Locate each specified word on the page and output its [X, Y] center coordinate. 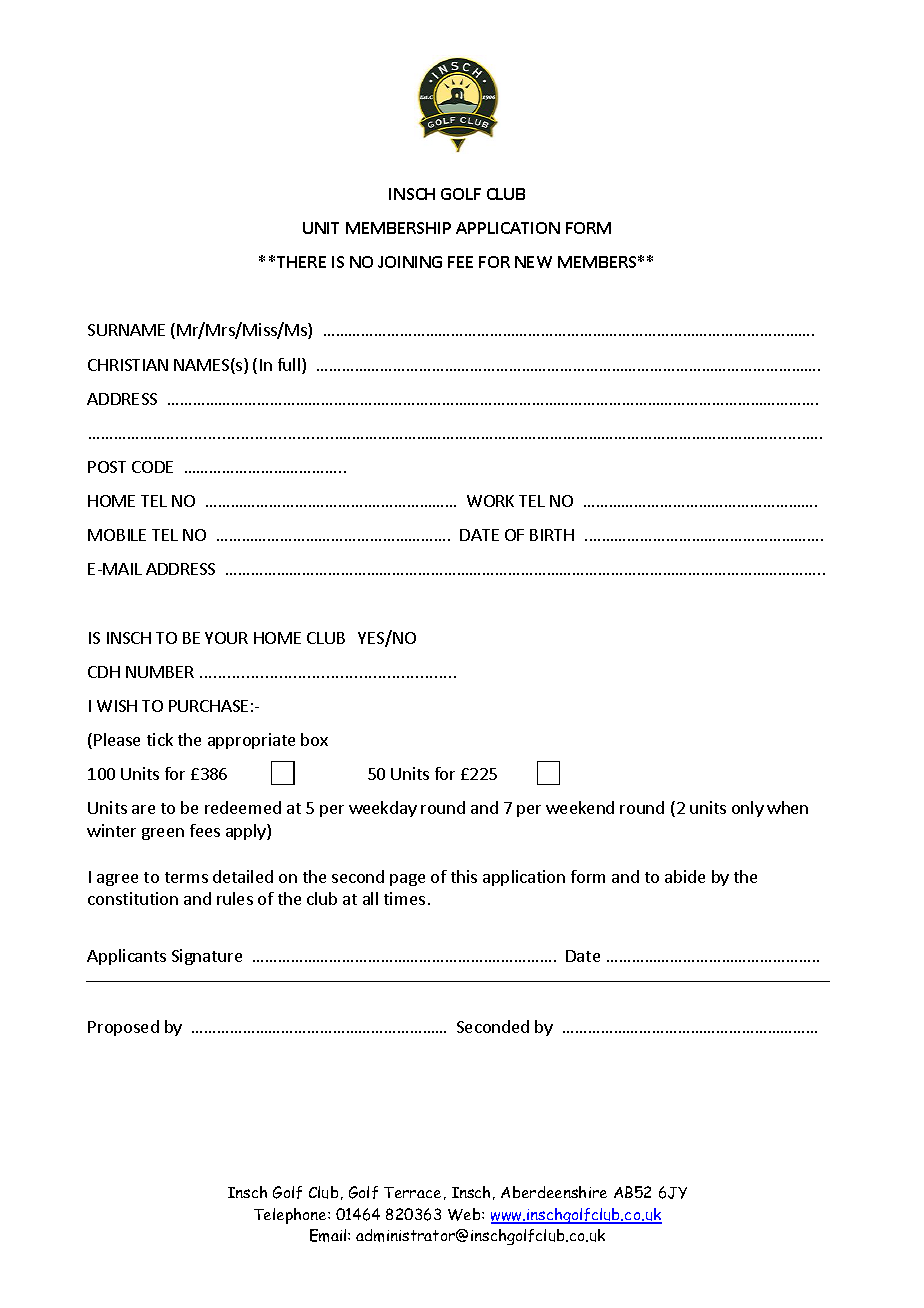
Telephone [291, 1216]
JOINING [410, 262]
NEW [533, 262]
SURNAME [126, 330]
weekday [383, 809]
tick [160, 739]
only [748, 809]
